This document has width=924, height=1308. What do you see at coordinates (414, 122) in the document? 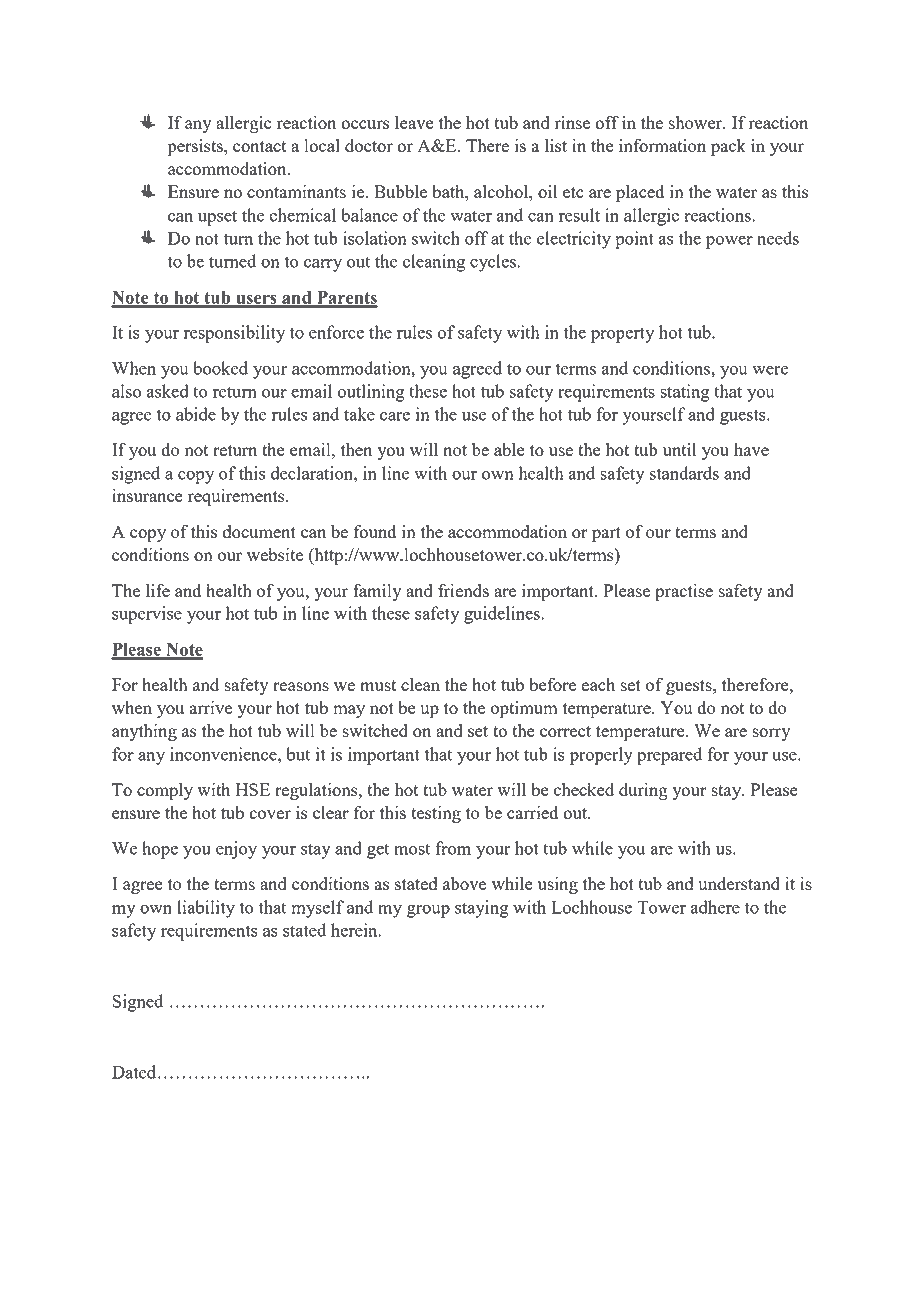
I see `leave` at bounding box center [414, 122].
